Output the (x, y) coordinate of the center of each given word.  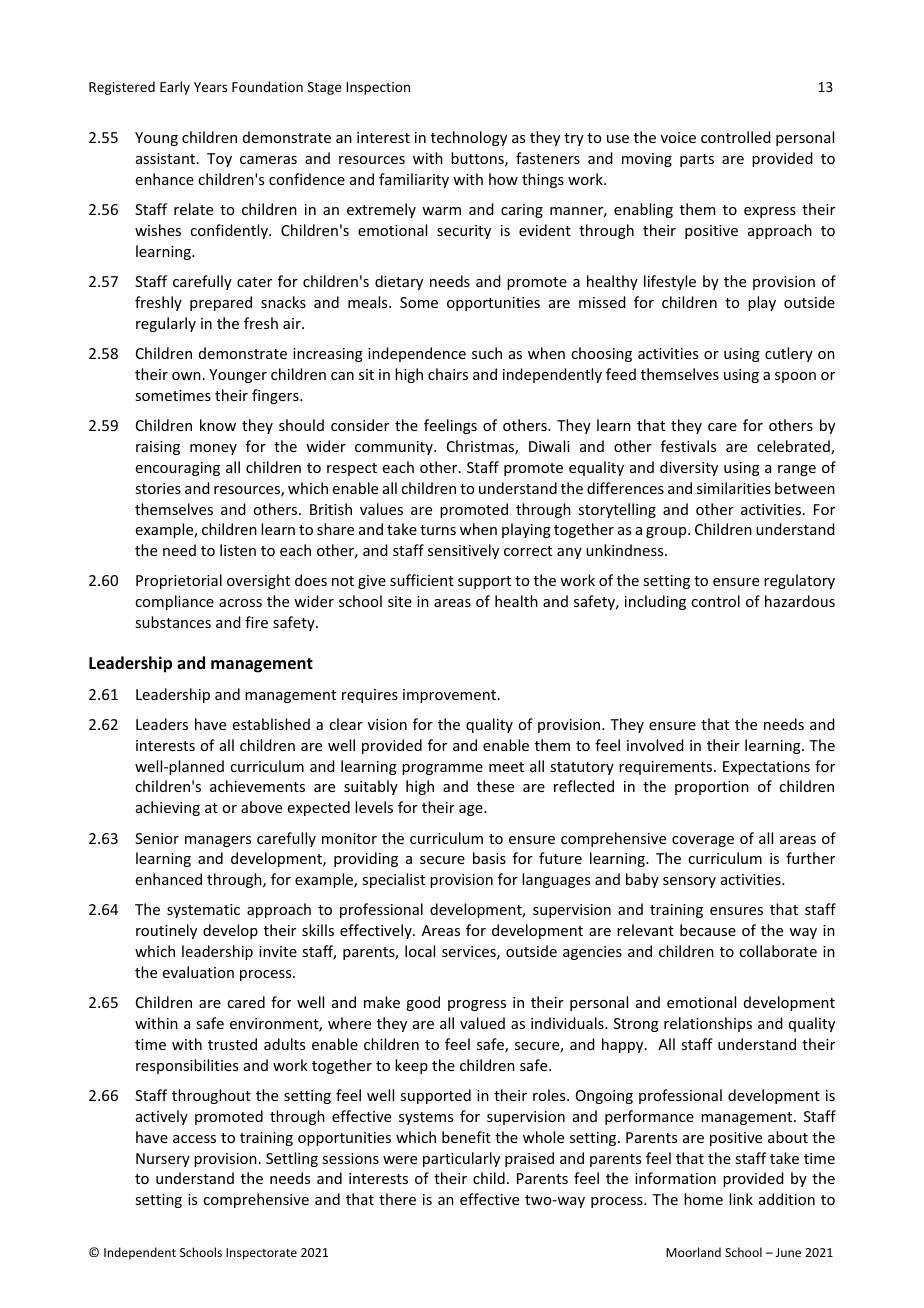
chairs (448, 374)
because (708, 930)
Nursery (163, 1160)
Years (210, 87)
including (655, 602)
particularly (461, 1159)
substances (173, 622)
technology (469, 138)
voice (678, 137)
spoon (795, 377)
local (420, 951)
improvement (449, 696)
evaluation (198, 972)
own (186, 376)
